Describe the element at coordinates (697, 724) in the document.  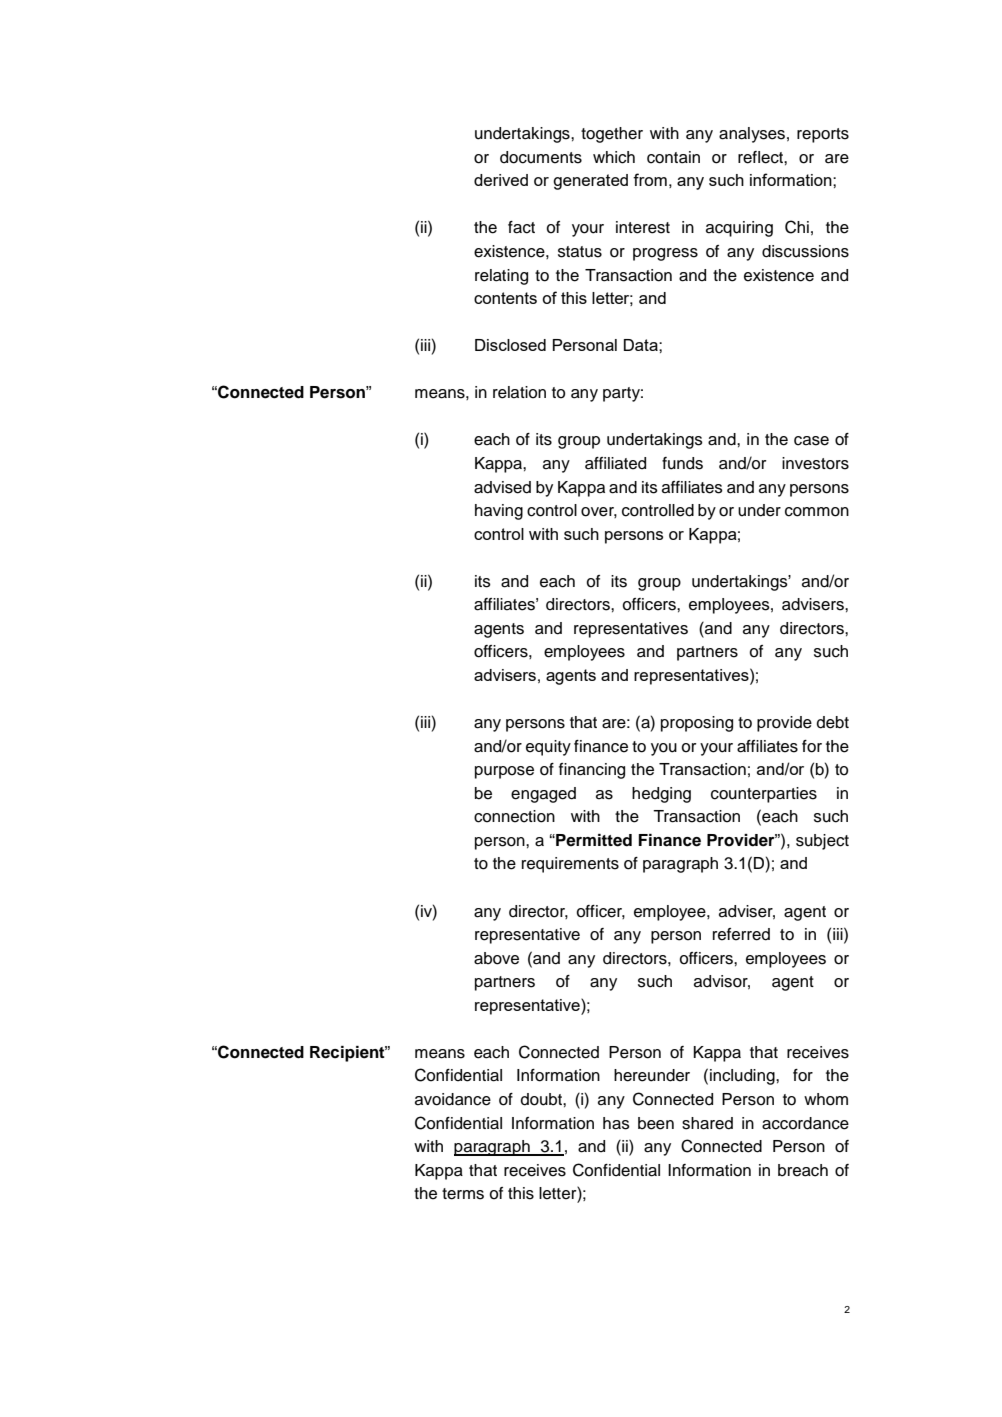
I see `proposing` at that location.
